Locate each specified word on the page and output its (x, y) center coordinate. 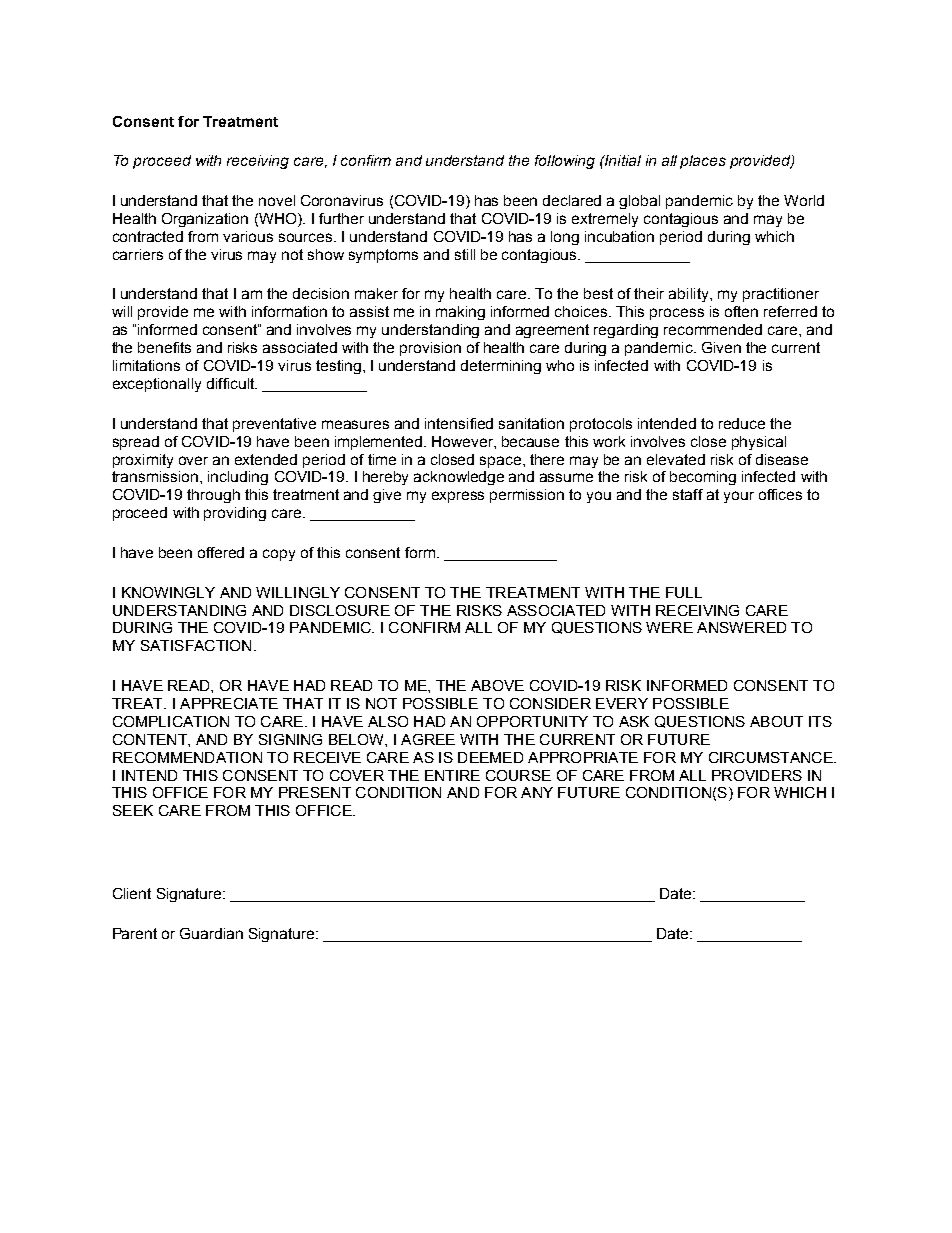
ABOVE (497, 685)
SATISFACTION (196, 645)
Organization (205, 220)
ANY (537, 792)
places (703, 162)
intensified (459, 423)
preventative (274, 425)
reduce (742, 423)
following (565, 162)
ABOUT (776, 721)
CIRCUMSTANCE (772, 757)
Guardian (211, 933)
